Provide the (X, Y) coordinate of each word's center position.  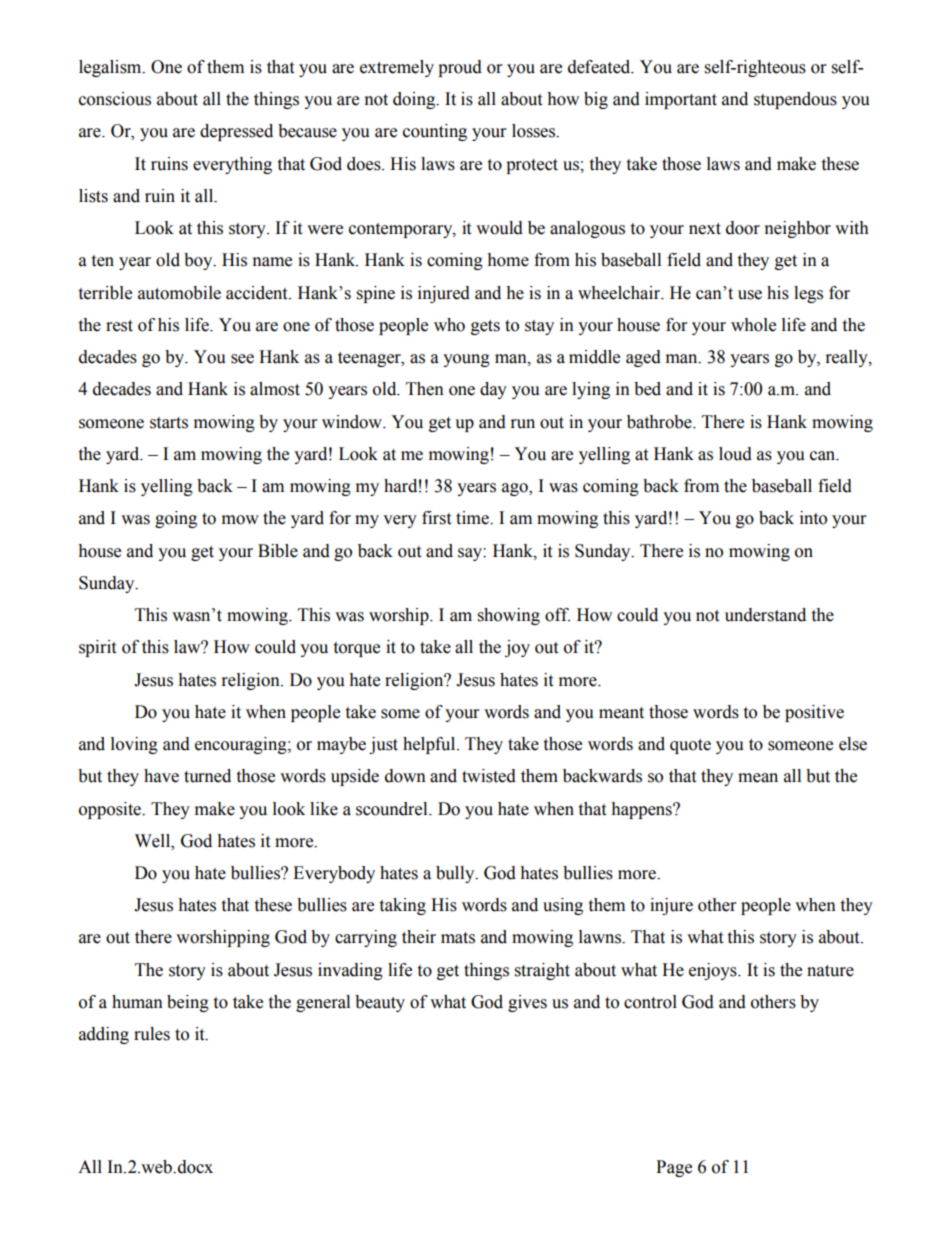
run (523, 424)
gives (527, 1003)
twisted (489, 776)
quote (690, 746)
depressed (236, 132)
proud (460, 68)
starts (169, 423)
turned (207, 776)
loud (735, 454)
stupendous (795, 100)
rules (152, 1034)
